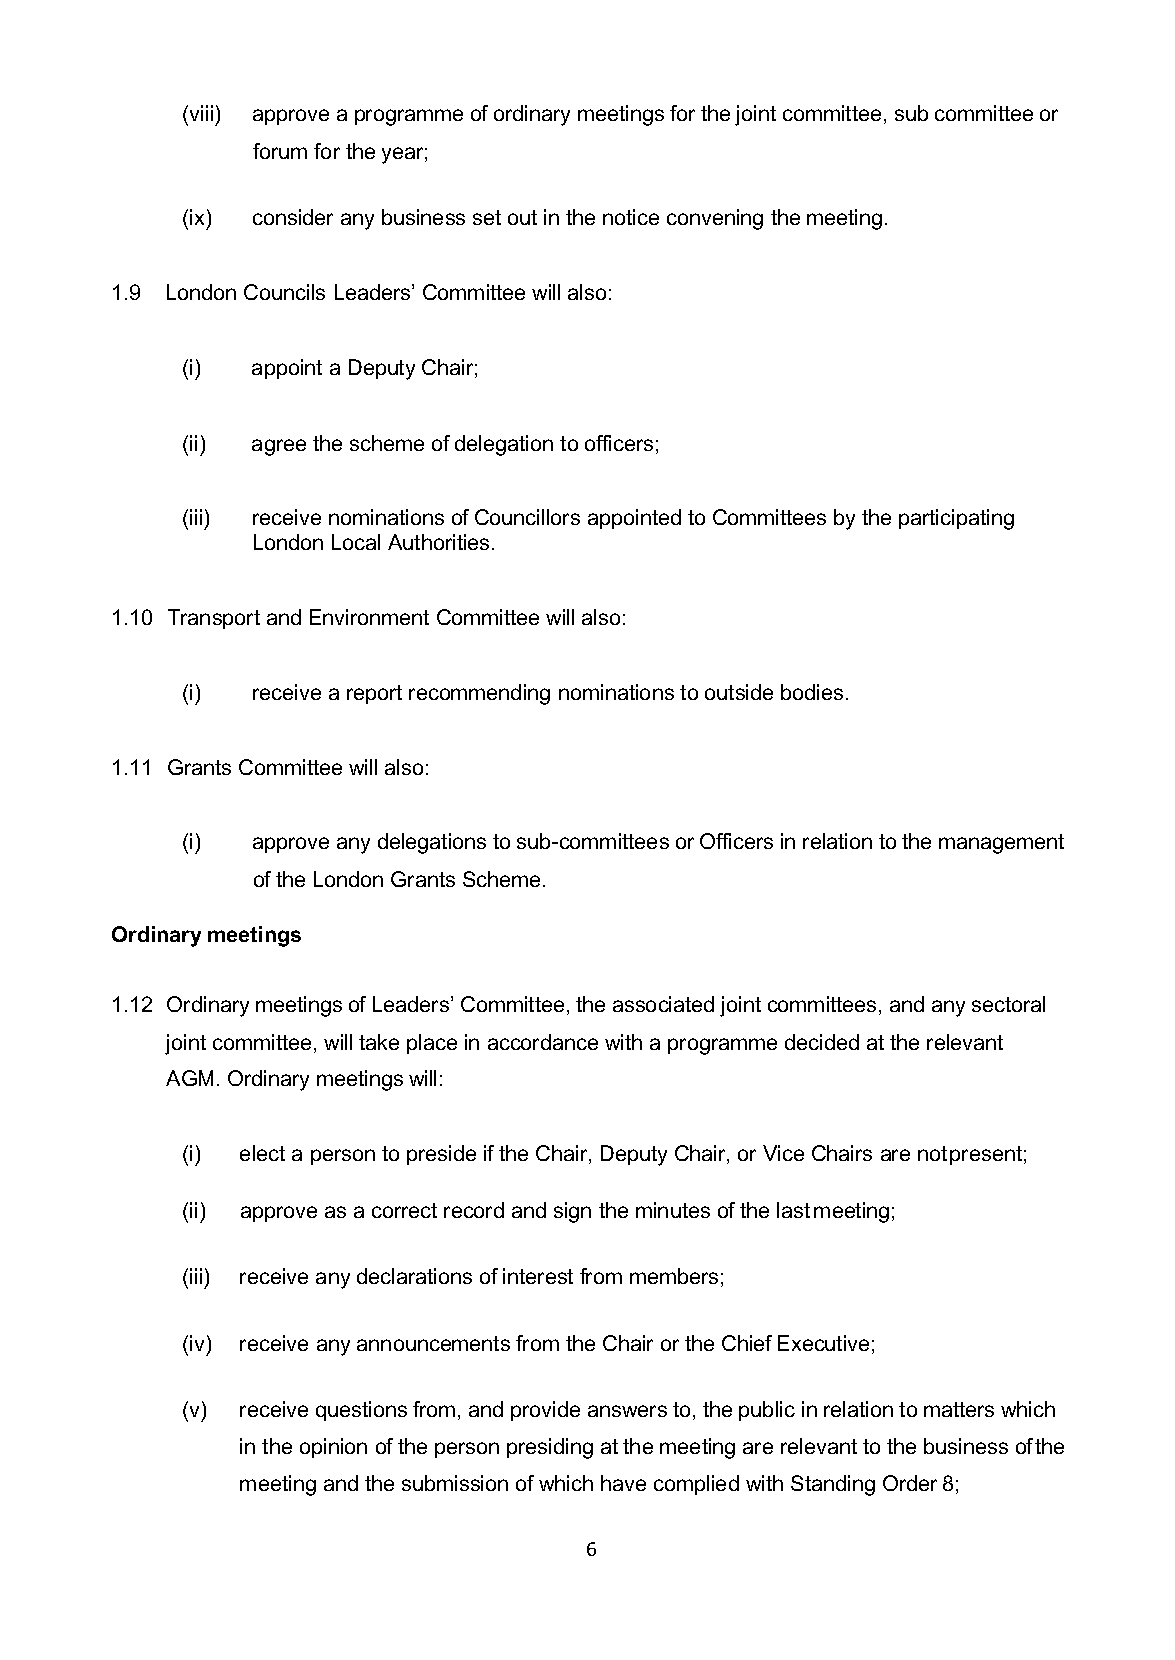 The image size is (1175, 1660). What do you see at coordinates (572, 1212) in the screenshot?
I see `sign` at bounding box center [572, 1212].
